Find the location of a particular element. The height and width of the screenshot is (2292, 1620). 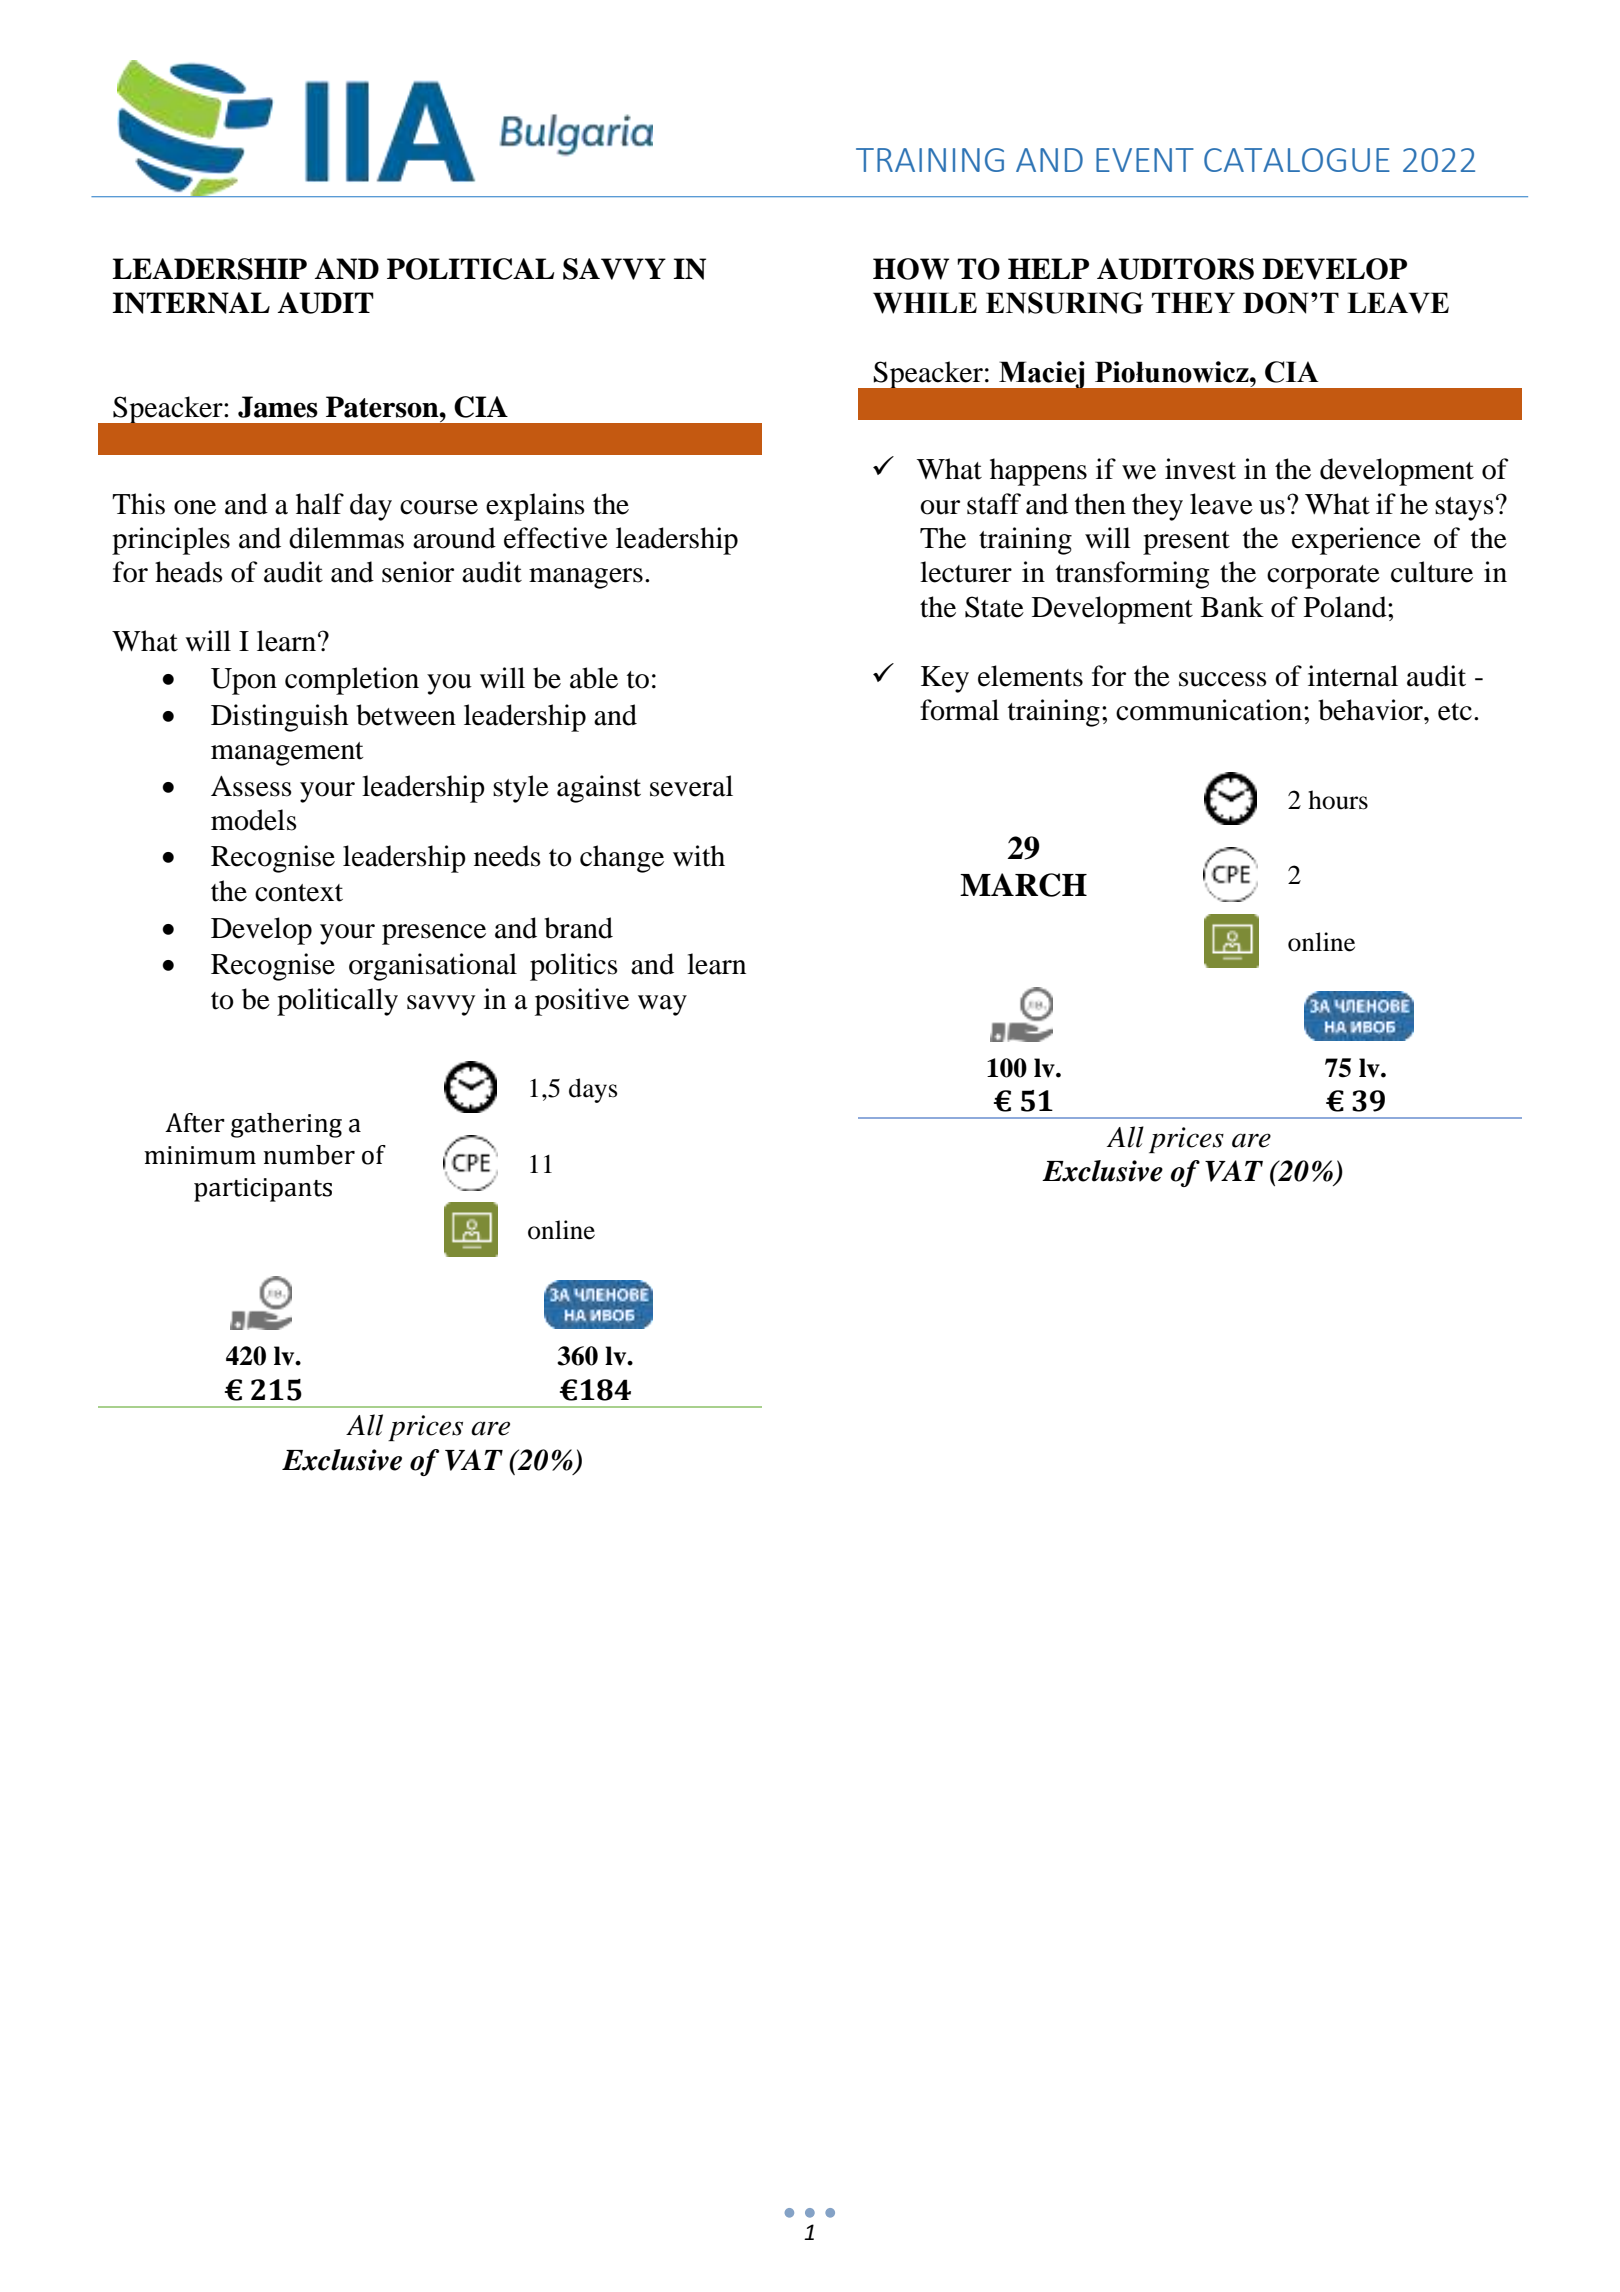

HOW is located at coordinates (911, 269).
